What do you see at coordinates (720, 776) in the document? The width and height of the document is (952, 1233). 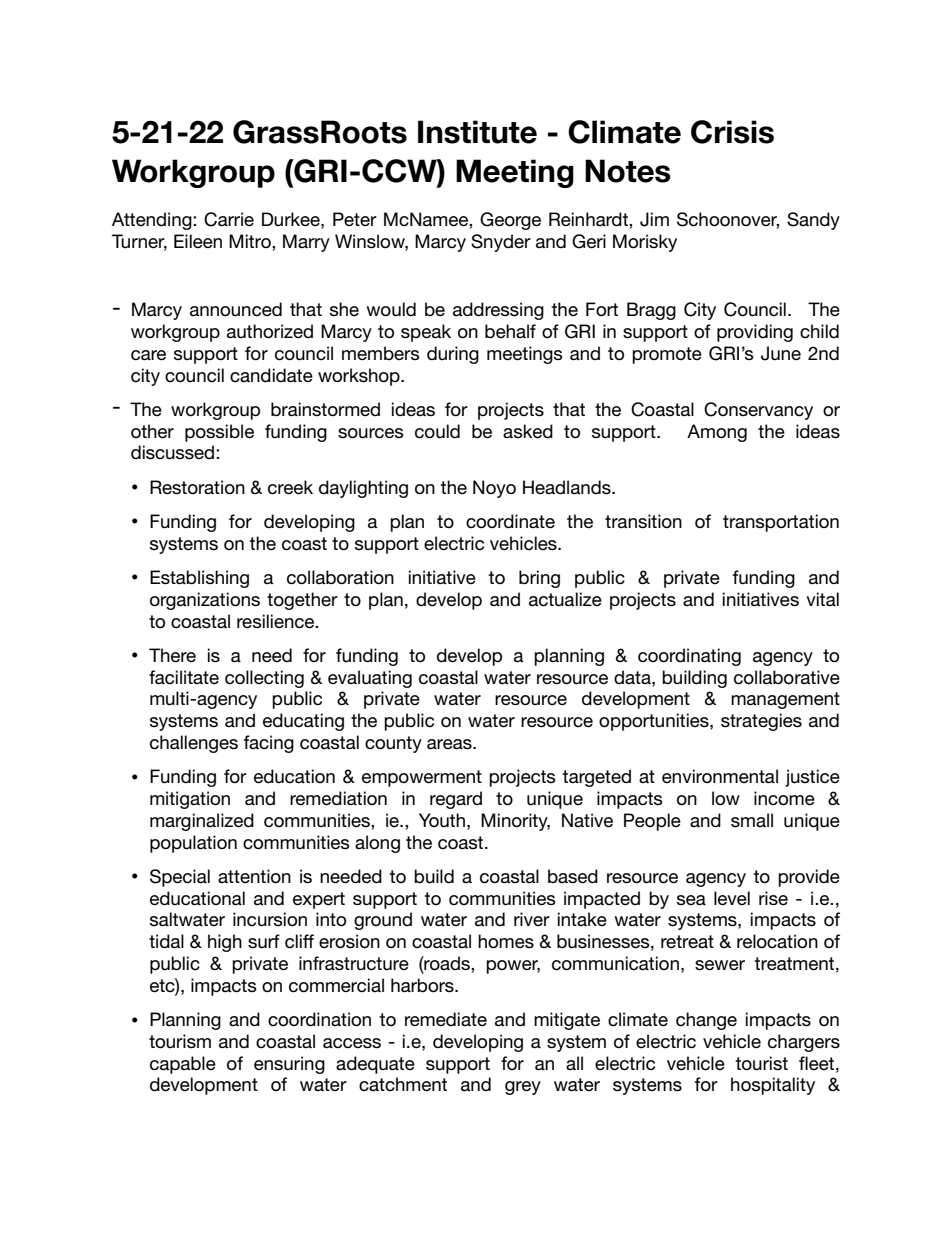 I see `environmental` at bounding box center [720, 776].
